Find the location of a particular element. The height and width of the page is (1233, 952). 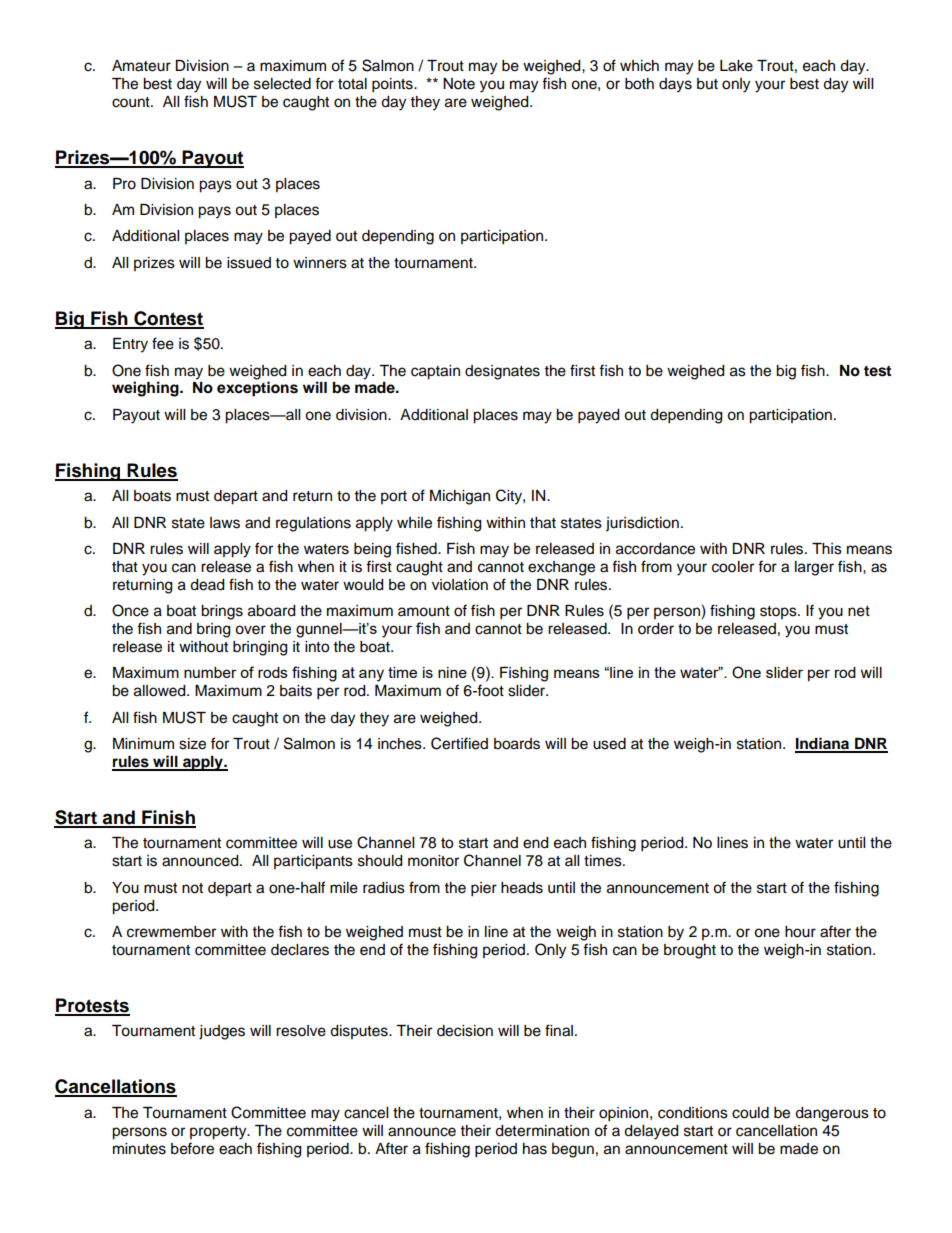

but is located at coordinates (707, 84).
